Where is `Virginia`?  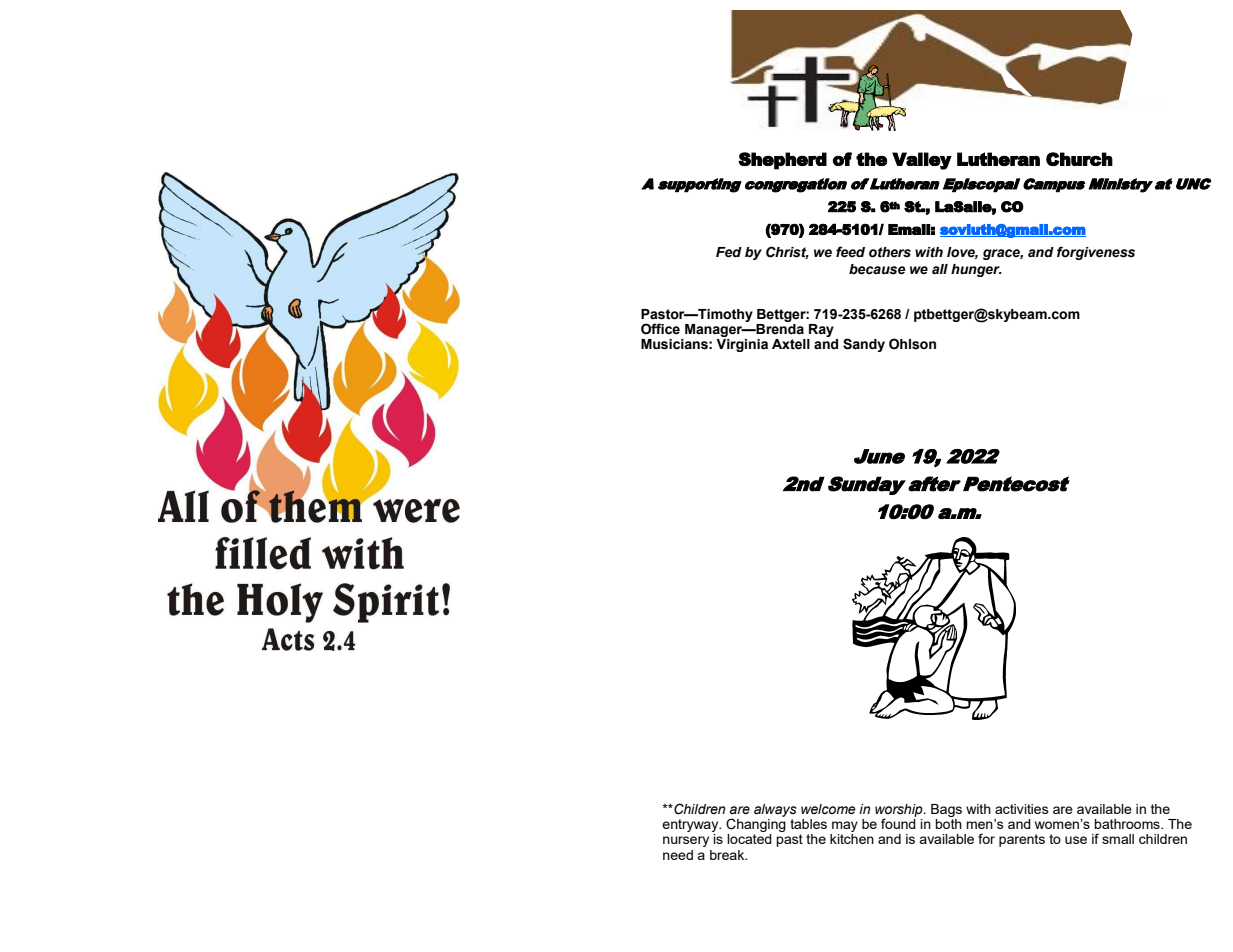
Virginia is located at coordinates (742, 345).
